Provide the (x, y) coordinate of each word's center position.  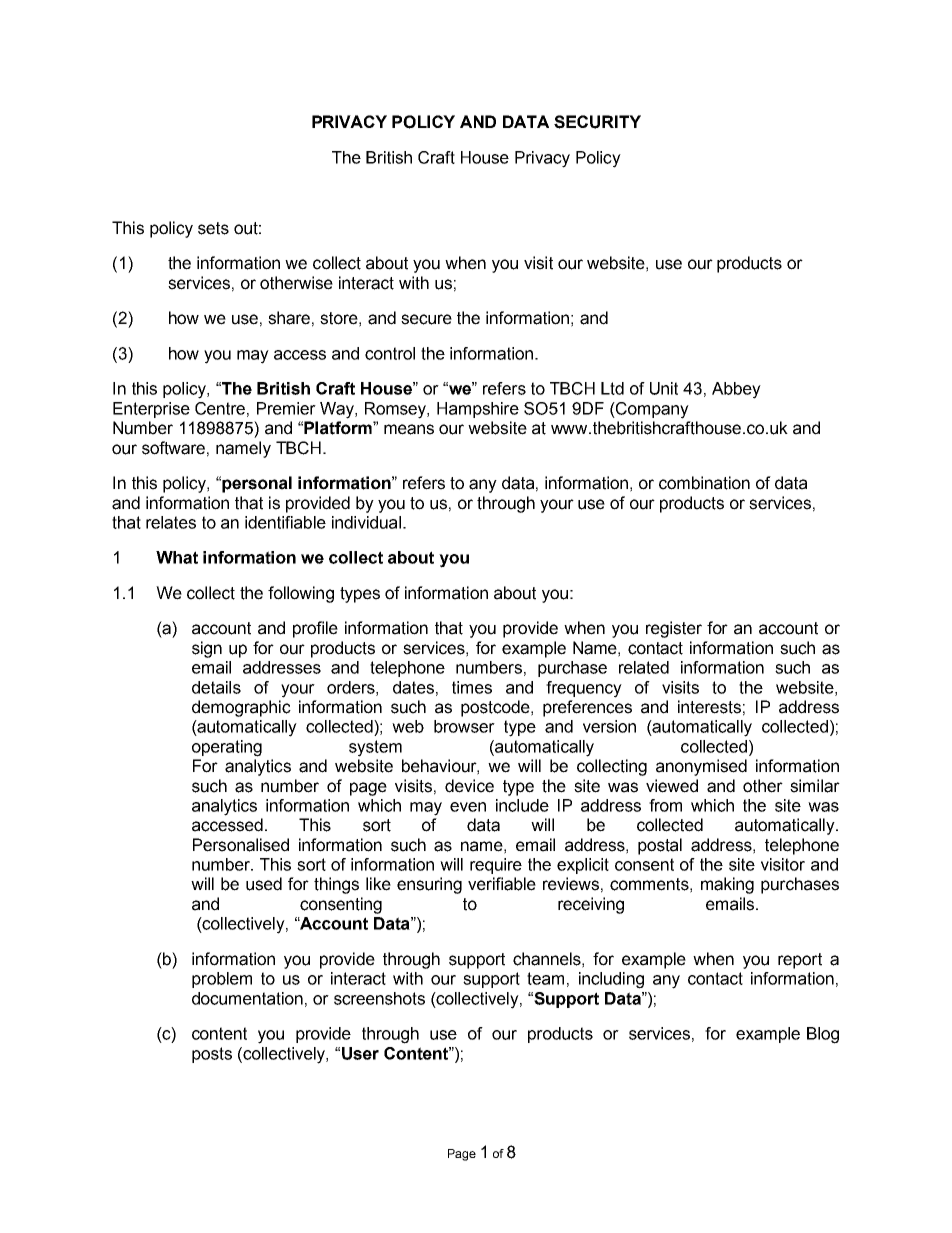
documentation (247, 998)
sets (213, 228)
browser (464, 726)
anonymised (701, 767)
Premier (286, 408)
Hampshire (478, 410)
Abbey (736, 390)
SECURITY (597, 122)
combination (704, 483)
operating (227, 748)
